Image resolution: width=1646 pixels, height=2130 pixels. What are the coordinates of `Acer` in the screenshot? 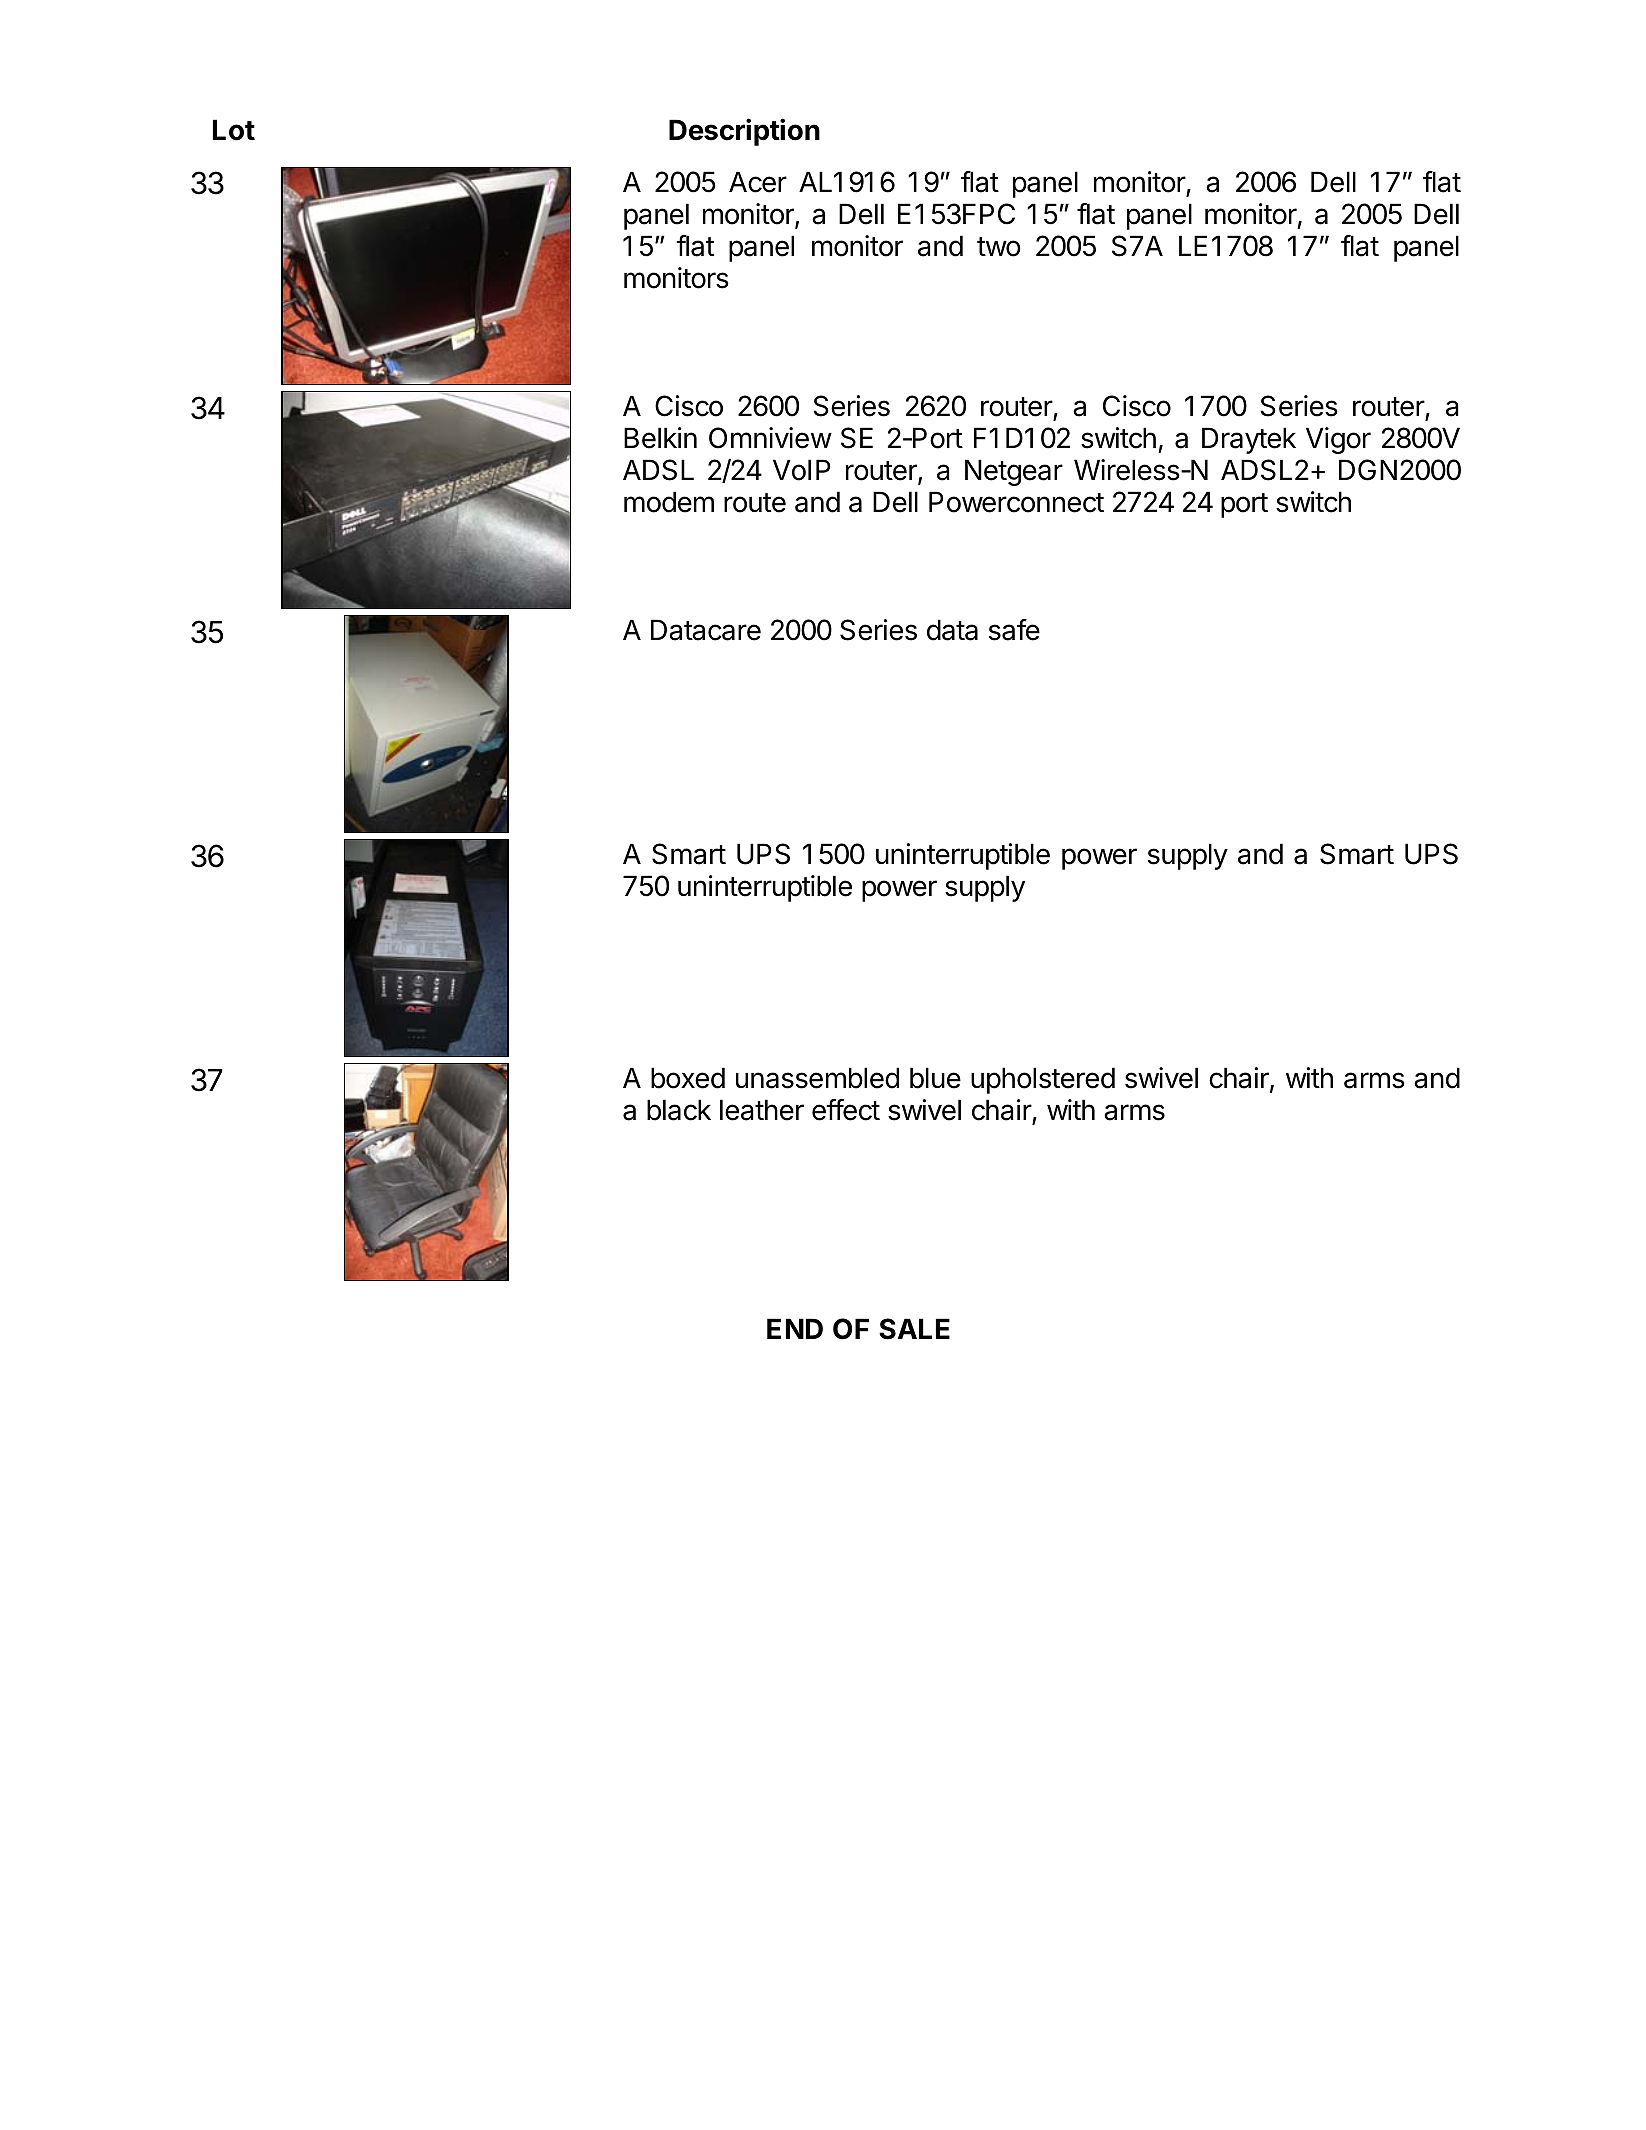 It's located at (758, 182).
